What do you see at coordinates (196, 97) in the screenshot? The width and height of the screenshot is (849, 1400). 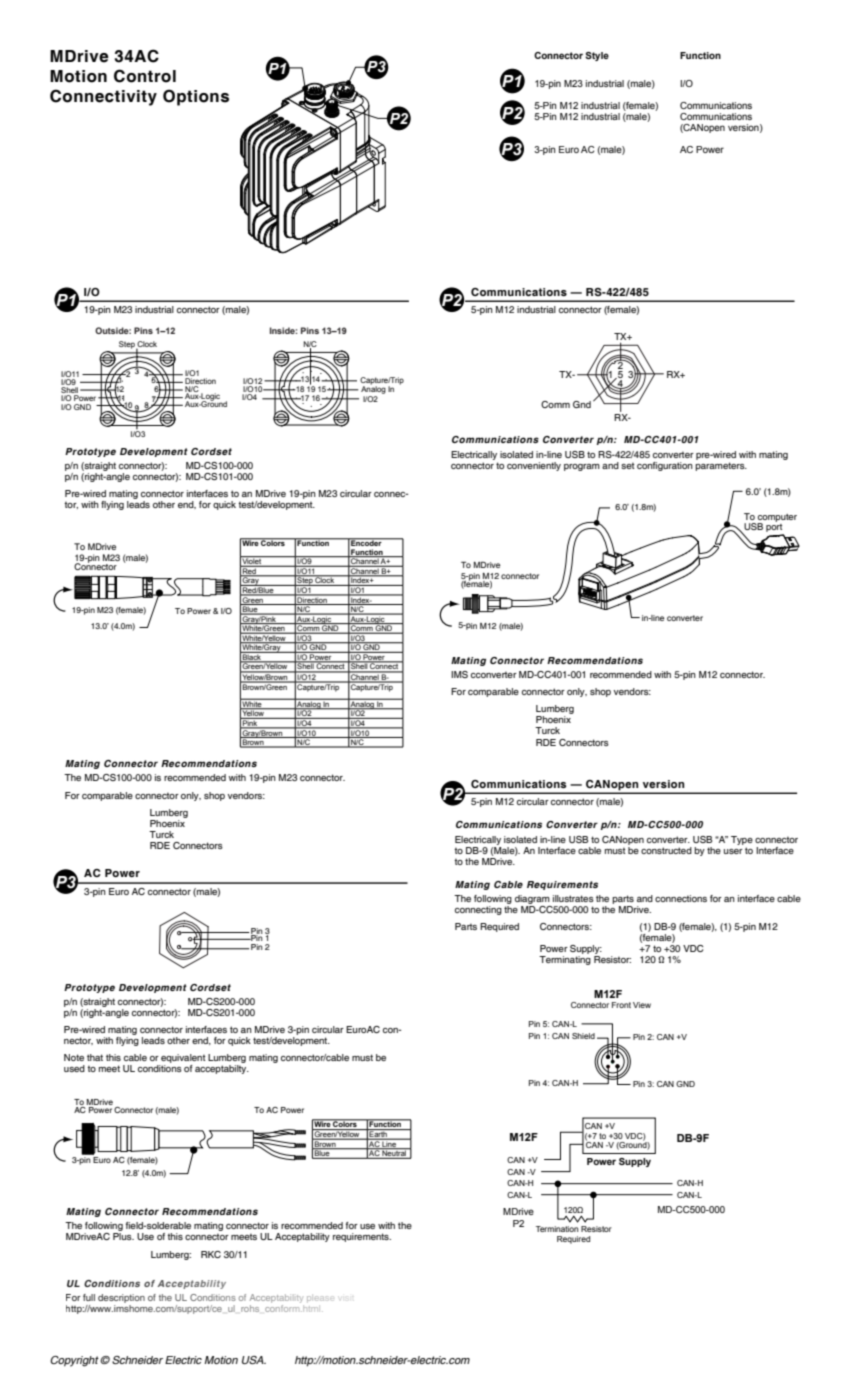 I see `Options` at bounding box center [196, 97].
